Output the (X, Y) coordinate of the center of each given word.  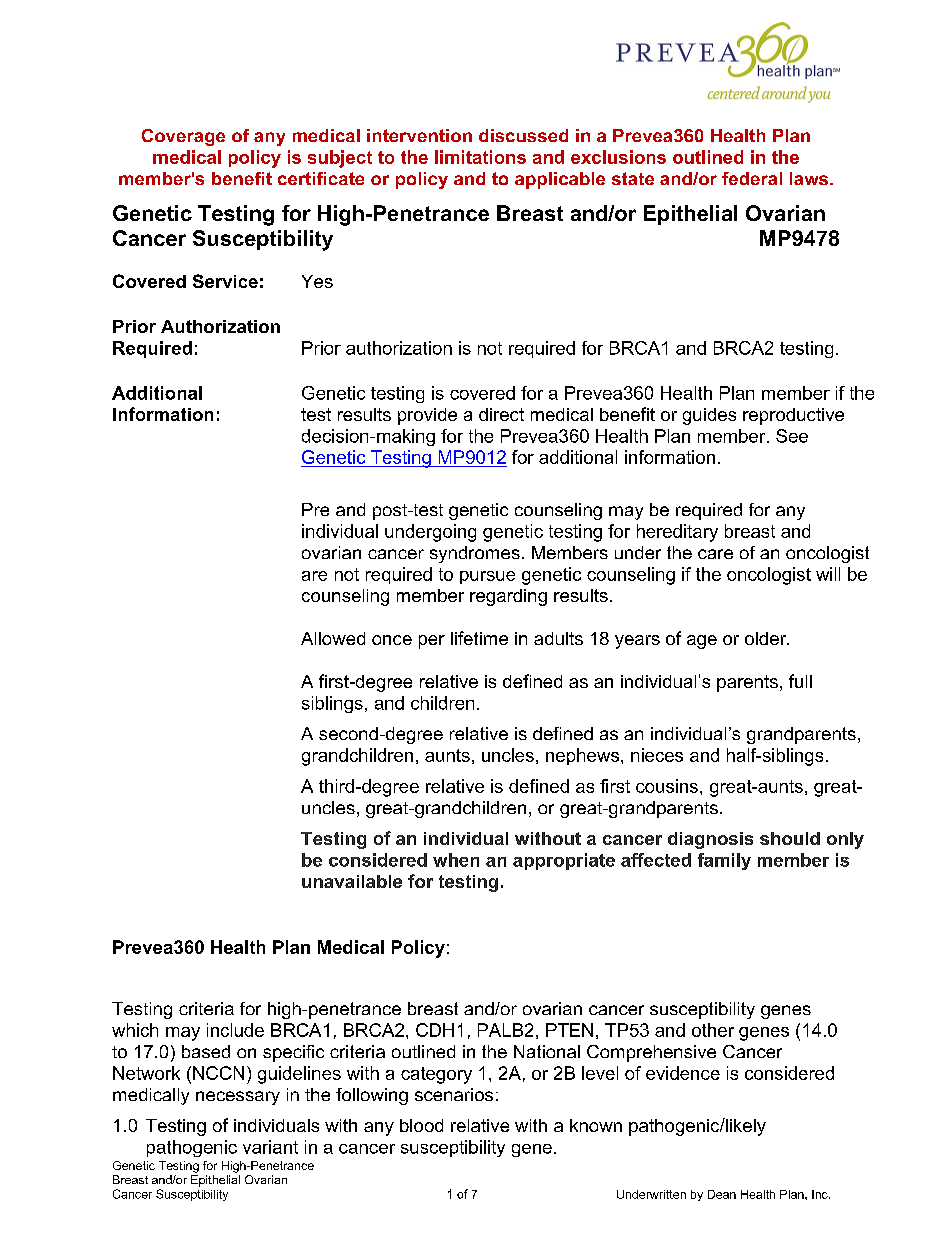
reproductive (793, 416)
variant (270, 1147)
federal (752, 178)
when (456, 860)
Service (225, 281)
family (724, 861)
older (767, 638)
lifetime (479, 638)
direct (501, 414)
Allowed (333, 638)
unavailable (352, 881)
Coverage (183, 137)
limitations (480, 157)
